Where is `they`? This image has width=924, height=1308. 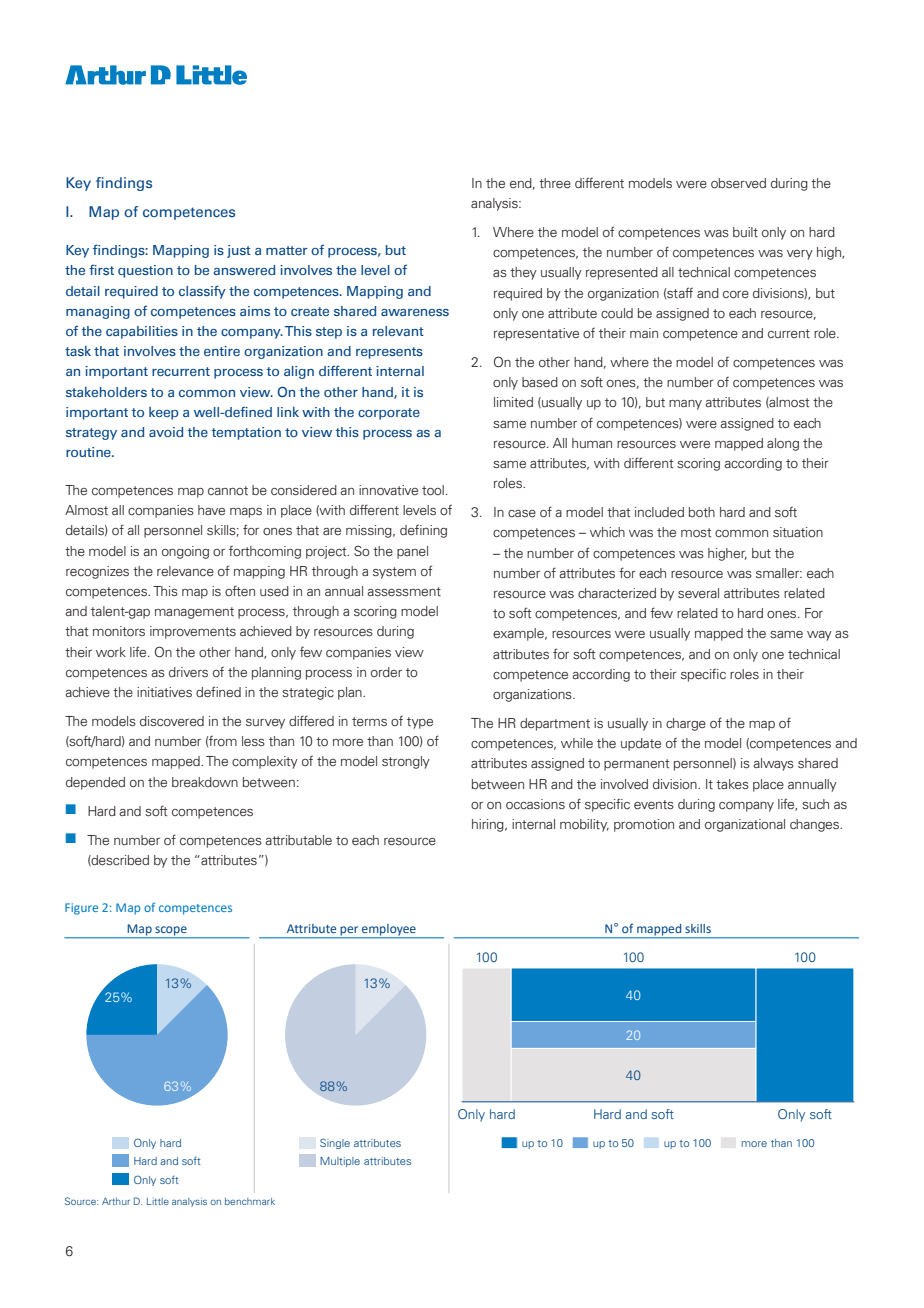 they is located at coordinates (523, 273).
